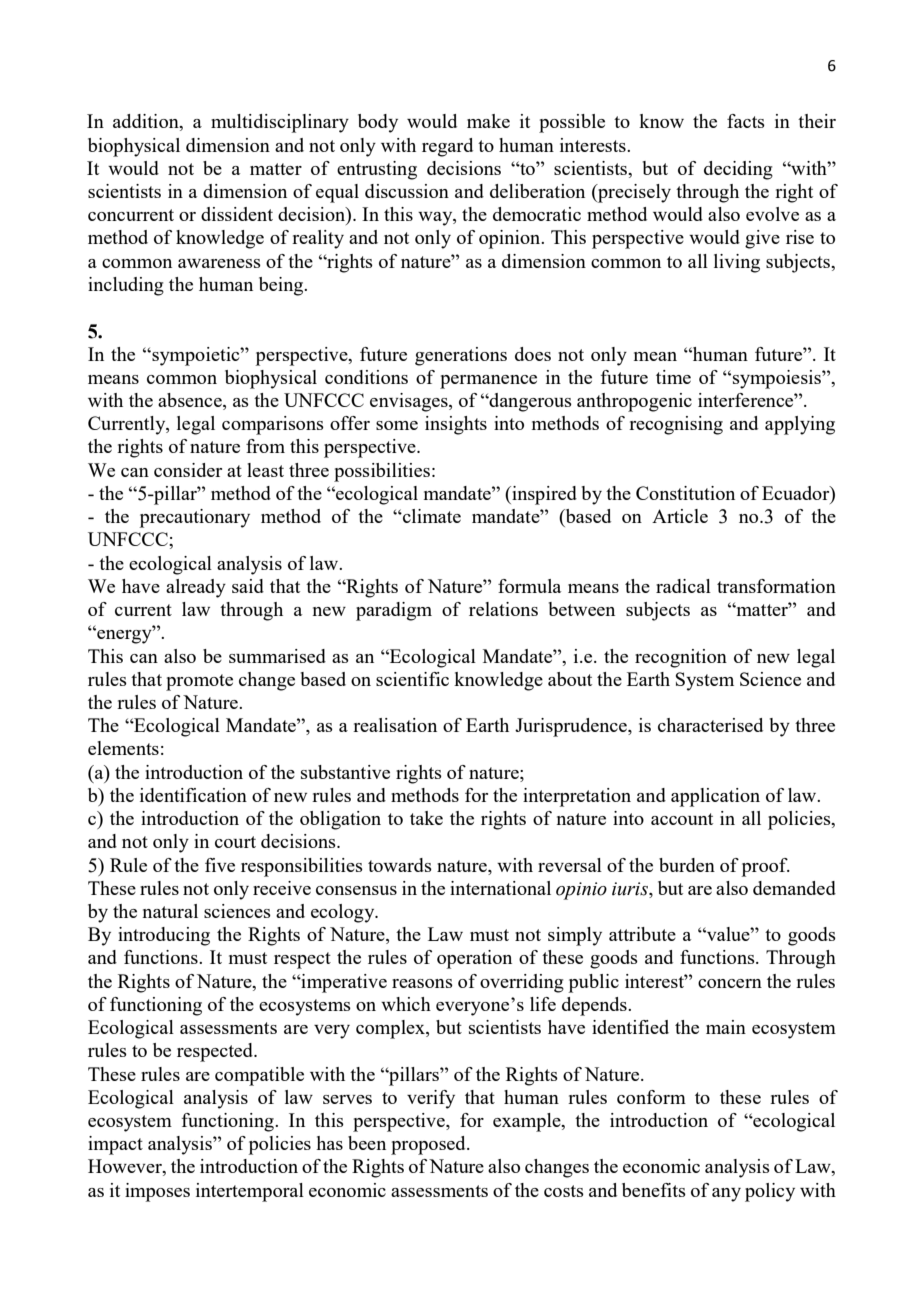  What do you see at coordinates (726, 1195) in the image?
I see `any` at bounding box center [726, 1195].
